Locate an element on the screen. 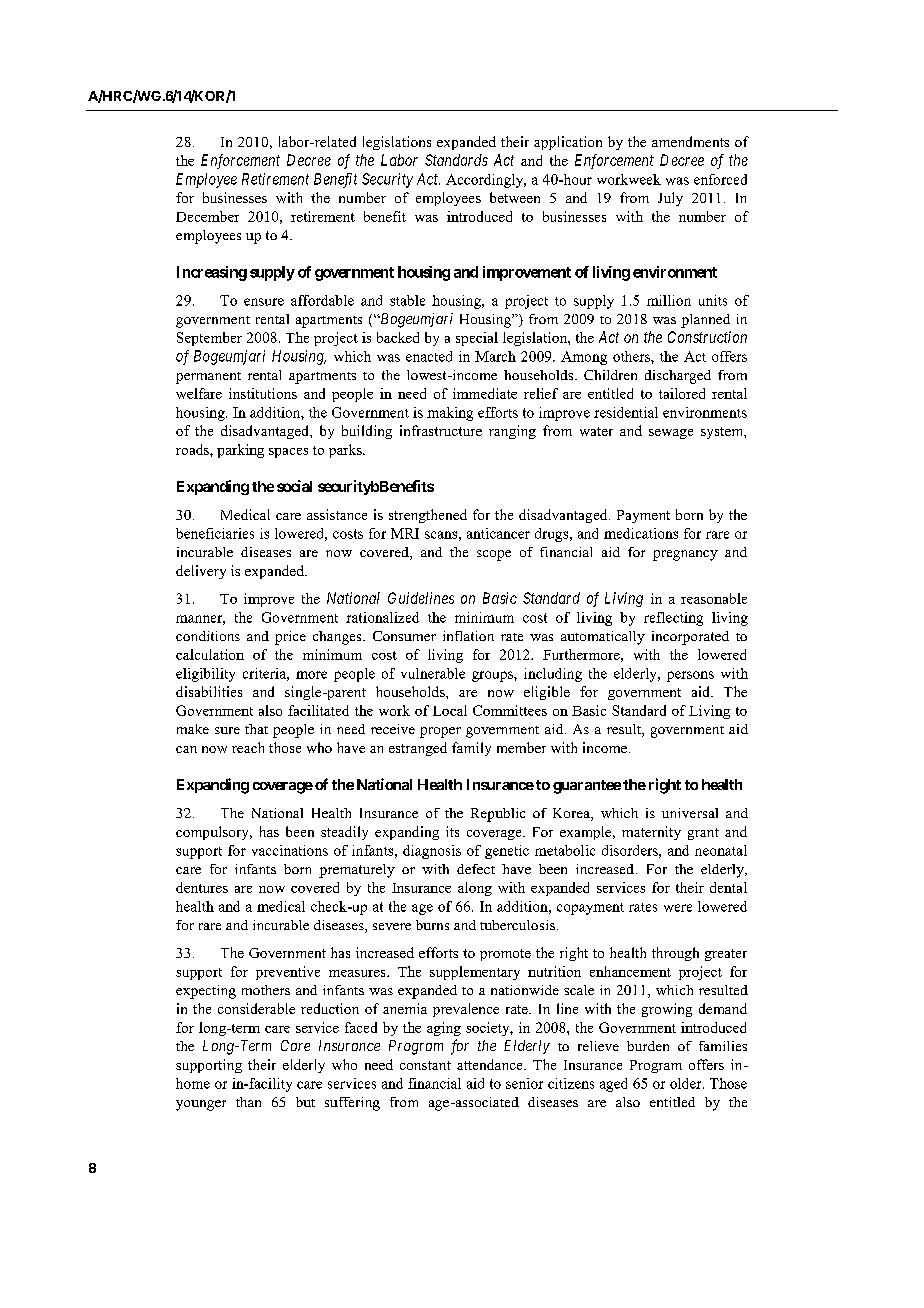  tailored is located at coordinates (682, 393).
